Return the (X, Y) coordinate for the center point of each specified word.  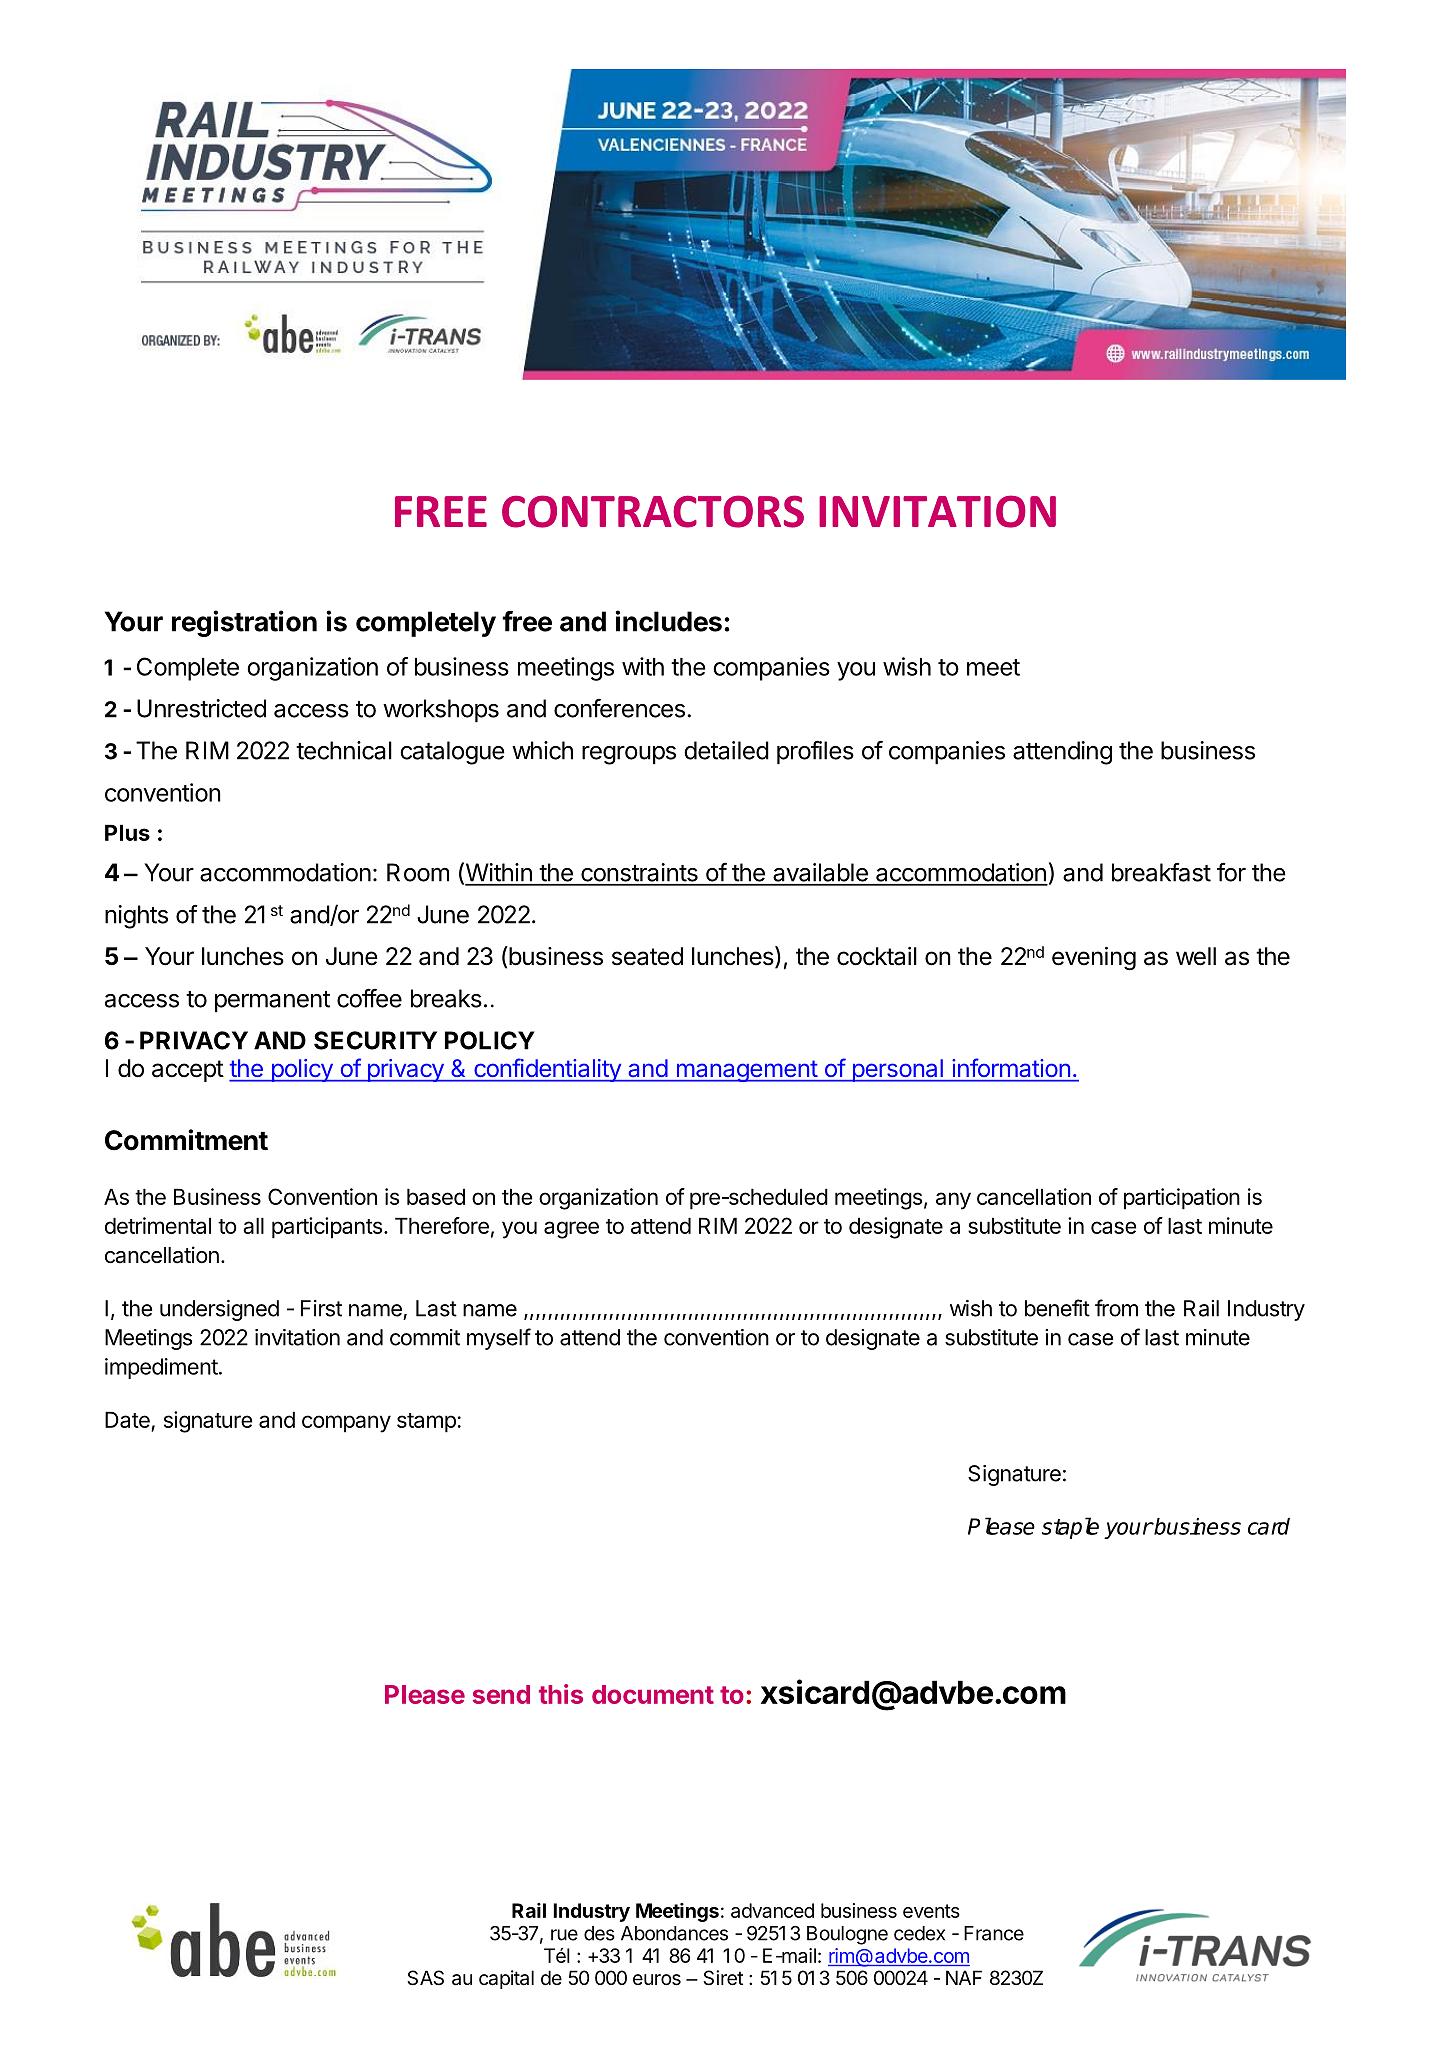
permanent (272, 1002)
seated (647, 956)
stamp (426, 1423)
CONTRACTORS (653, 511)
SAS (425, 1978)
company (346, 1424)
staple (1070, 1528)
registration (244, 623)
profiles (815, 752)
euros (657, 1980)
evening (1094, 959)
